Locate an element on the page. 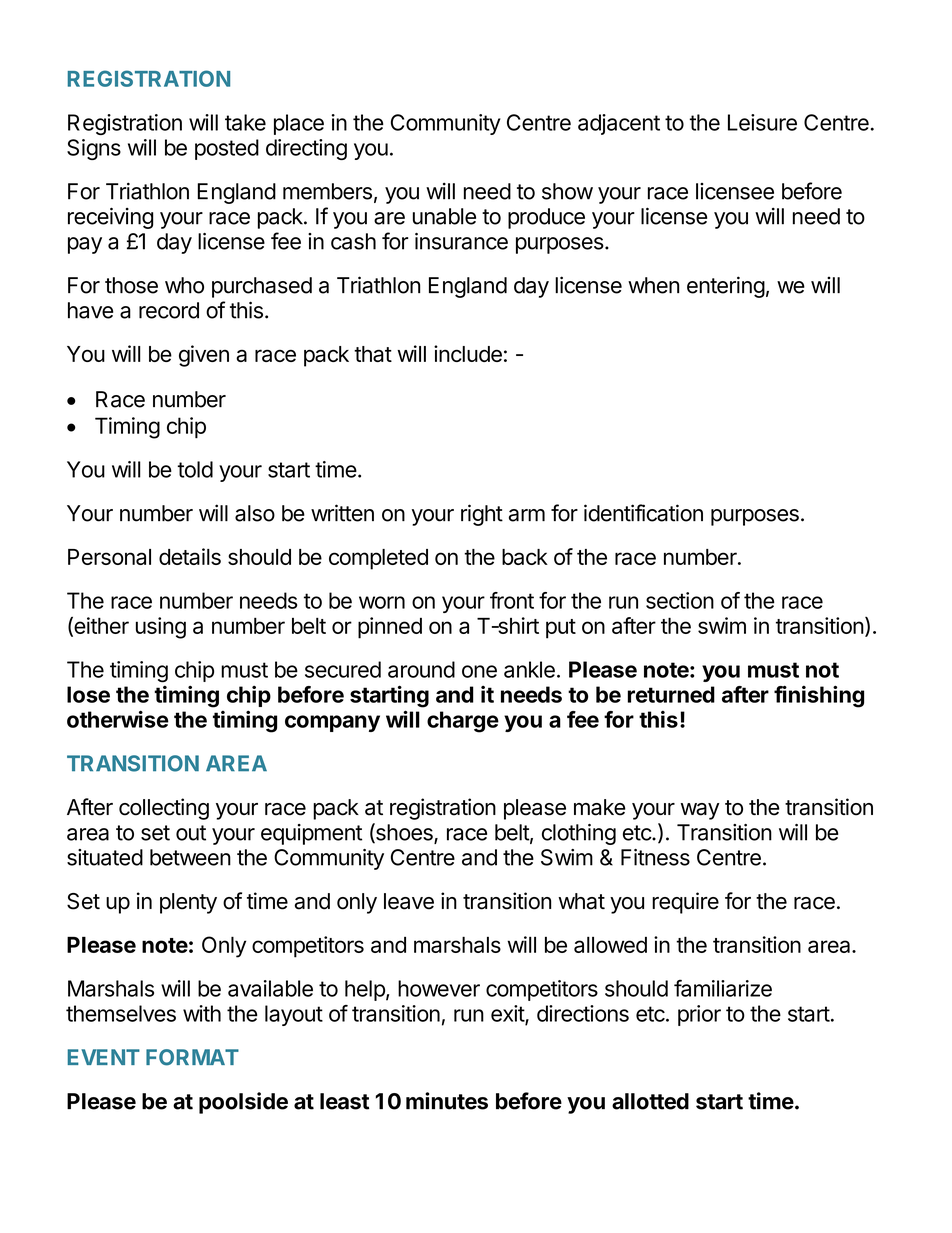 This page has width=952, height=1233. unable is located at coordinates (444, 216).
